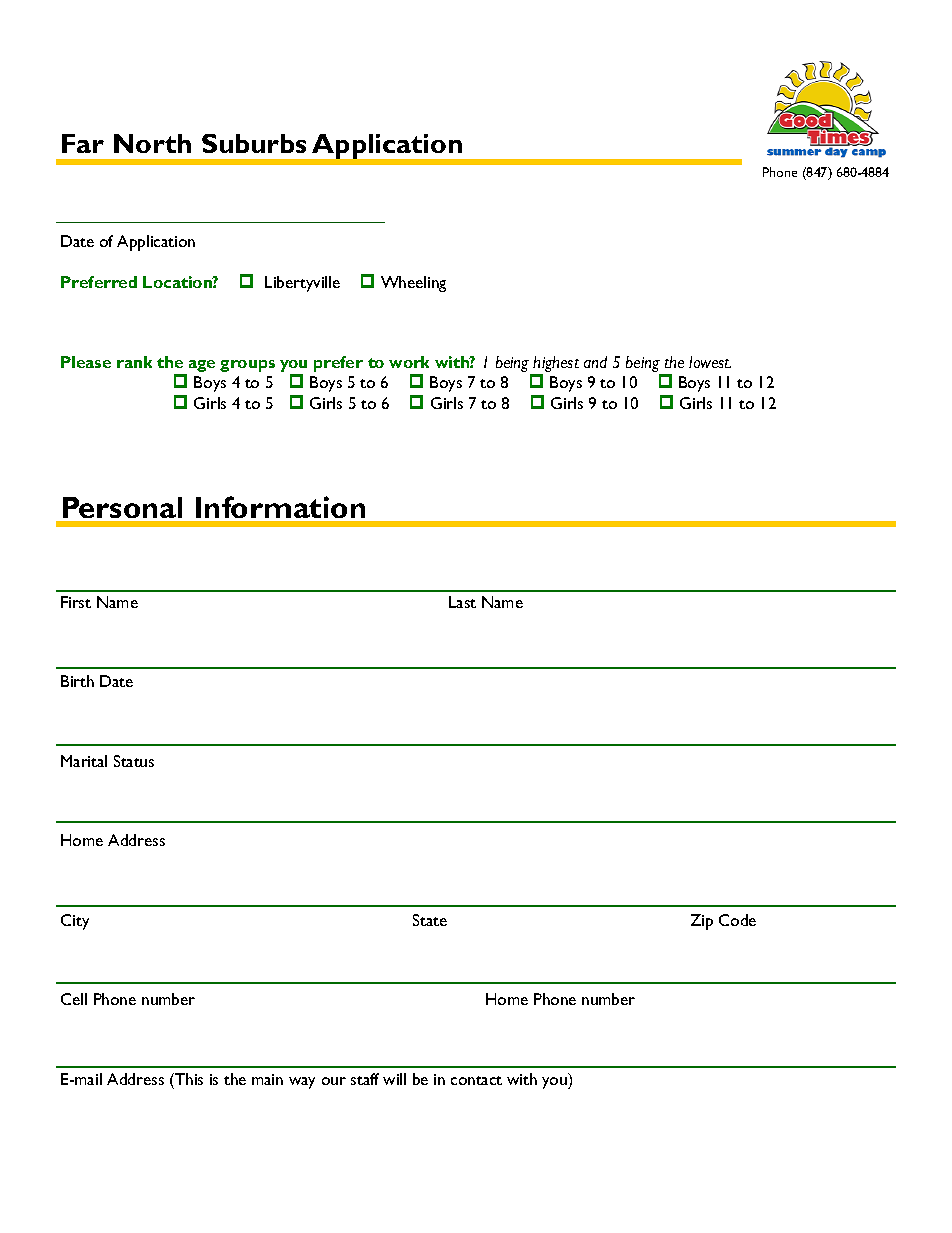 This image has height=1233, width=952. Describe the element at coordinates (188, 1079) in the image. I see `This` at that location.
